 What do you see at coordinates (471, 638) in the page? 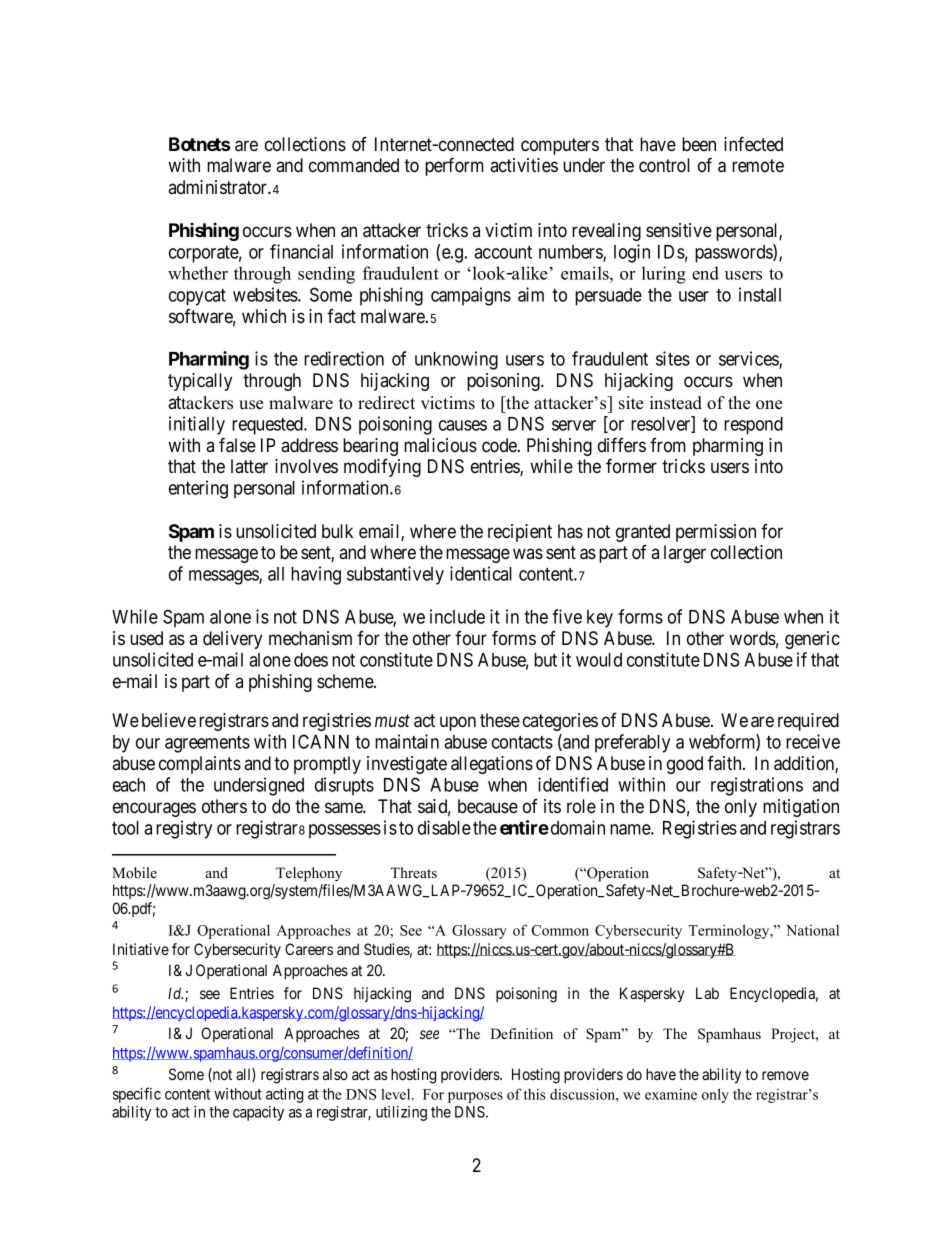
I see `four` at bounding box center [471, 638].
